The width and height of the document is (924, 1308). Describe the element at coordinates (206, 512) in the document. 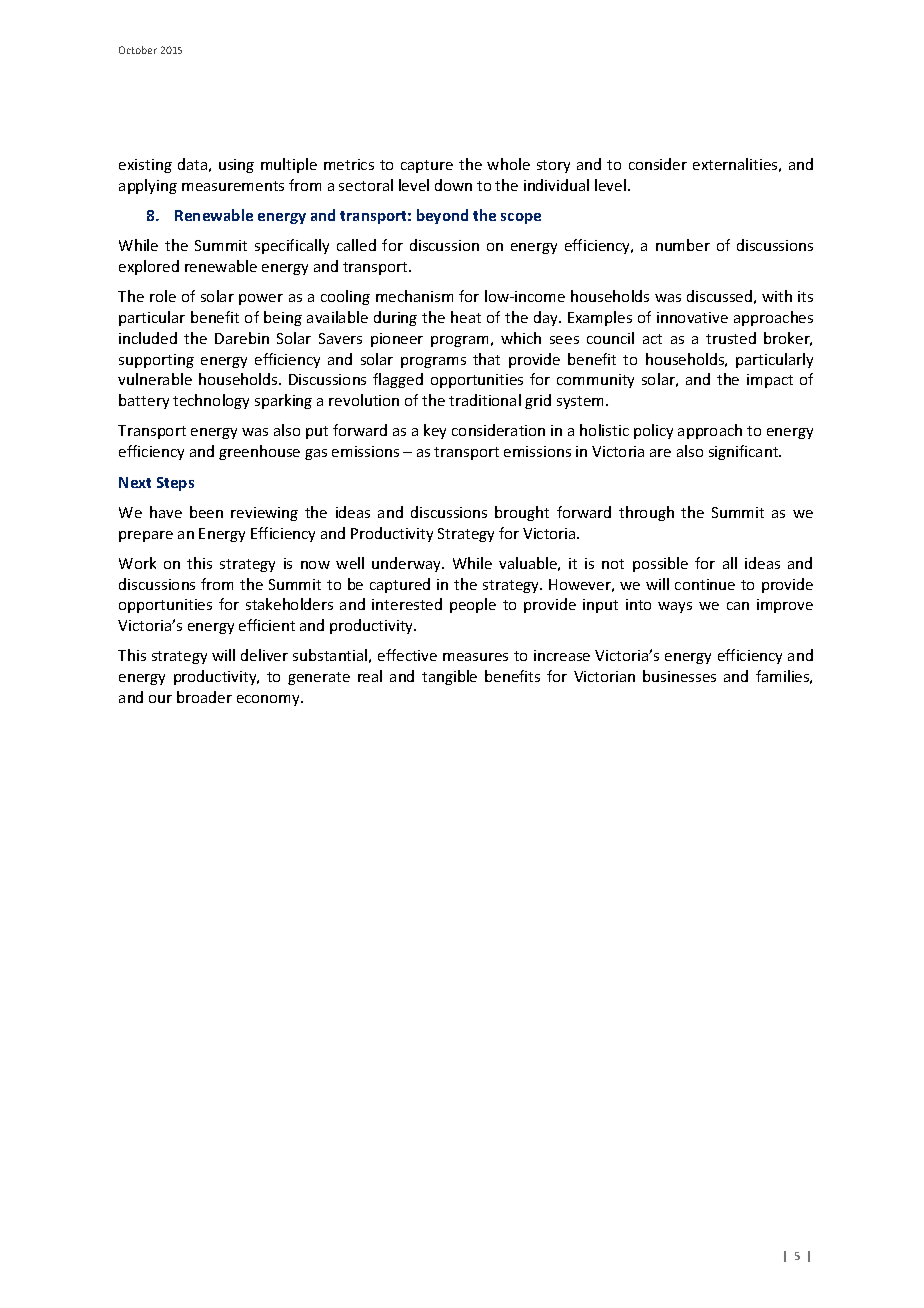

I see `been` at that location.
